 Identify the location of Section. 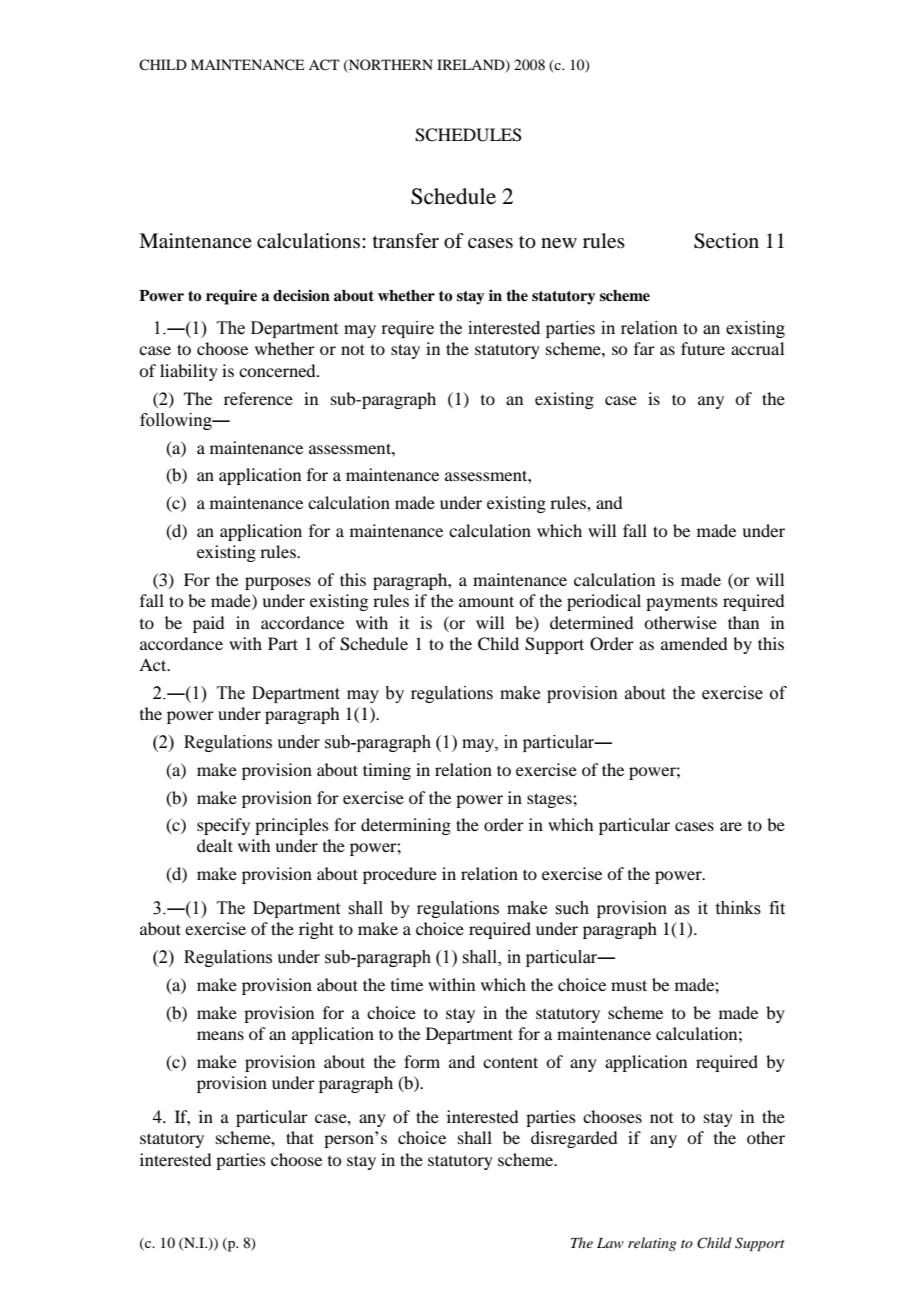
(726, 241).
